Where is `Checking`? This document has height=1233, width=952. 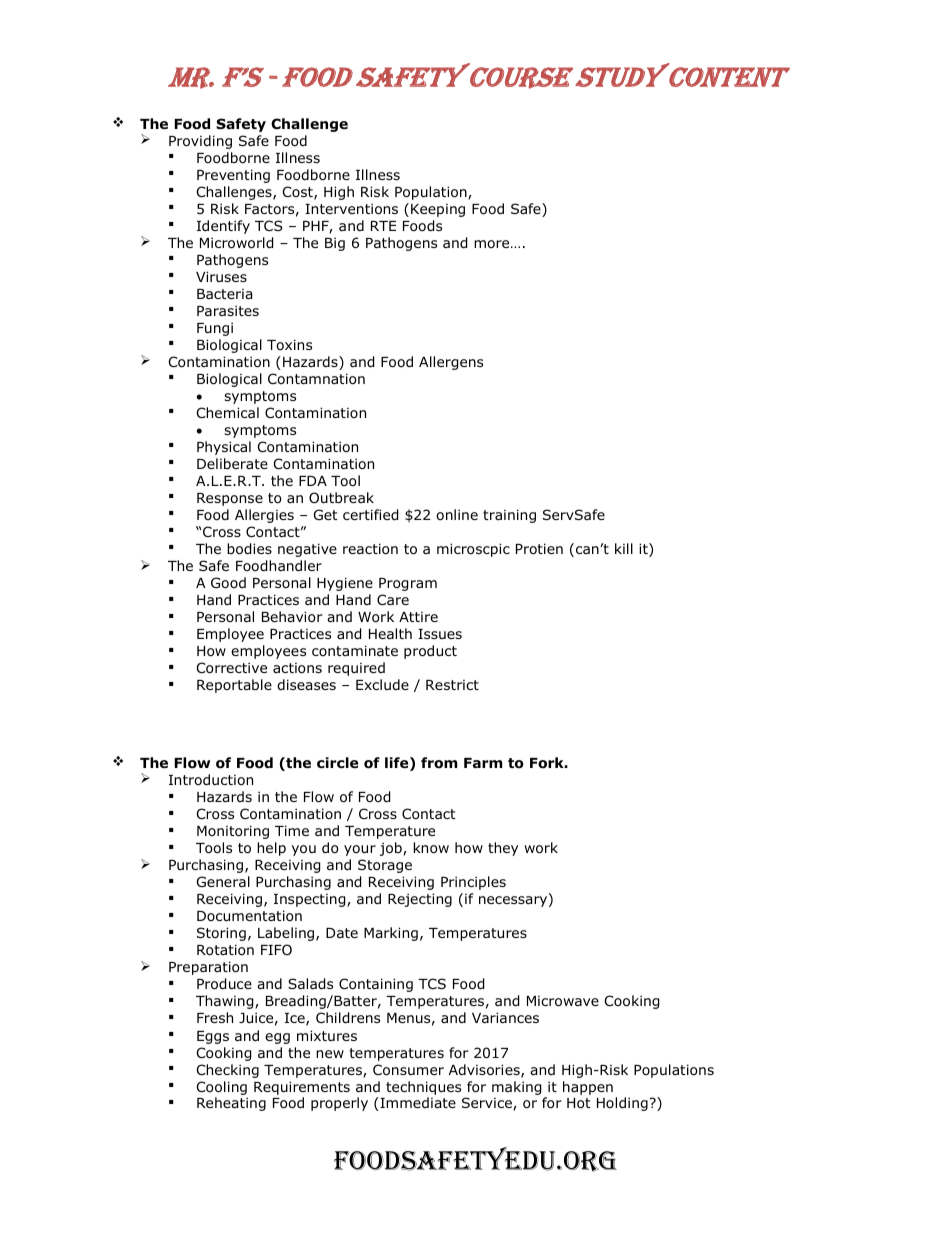
Checking is located at coordinates (228, 1071).
